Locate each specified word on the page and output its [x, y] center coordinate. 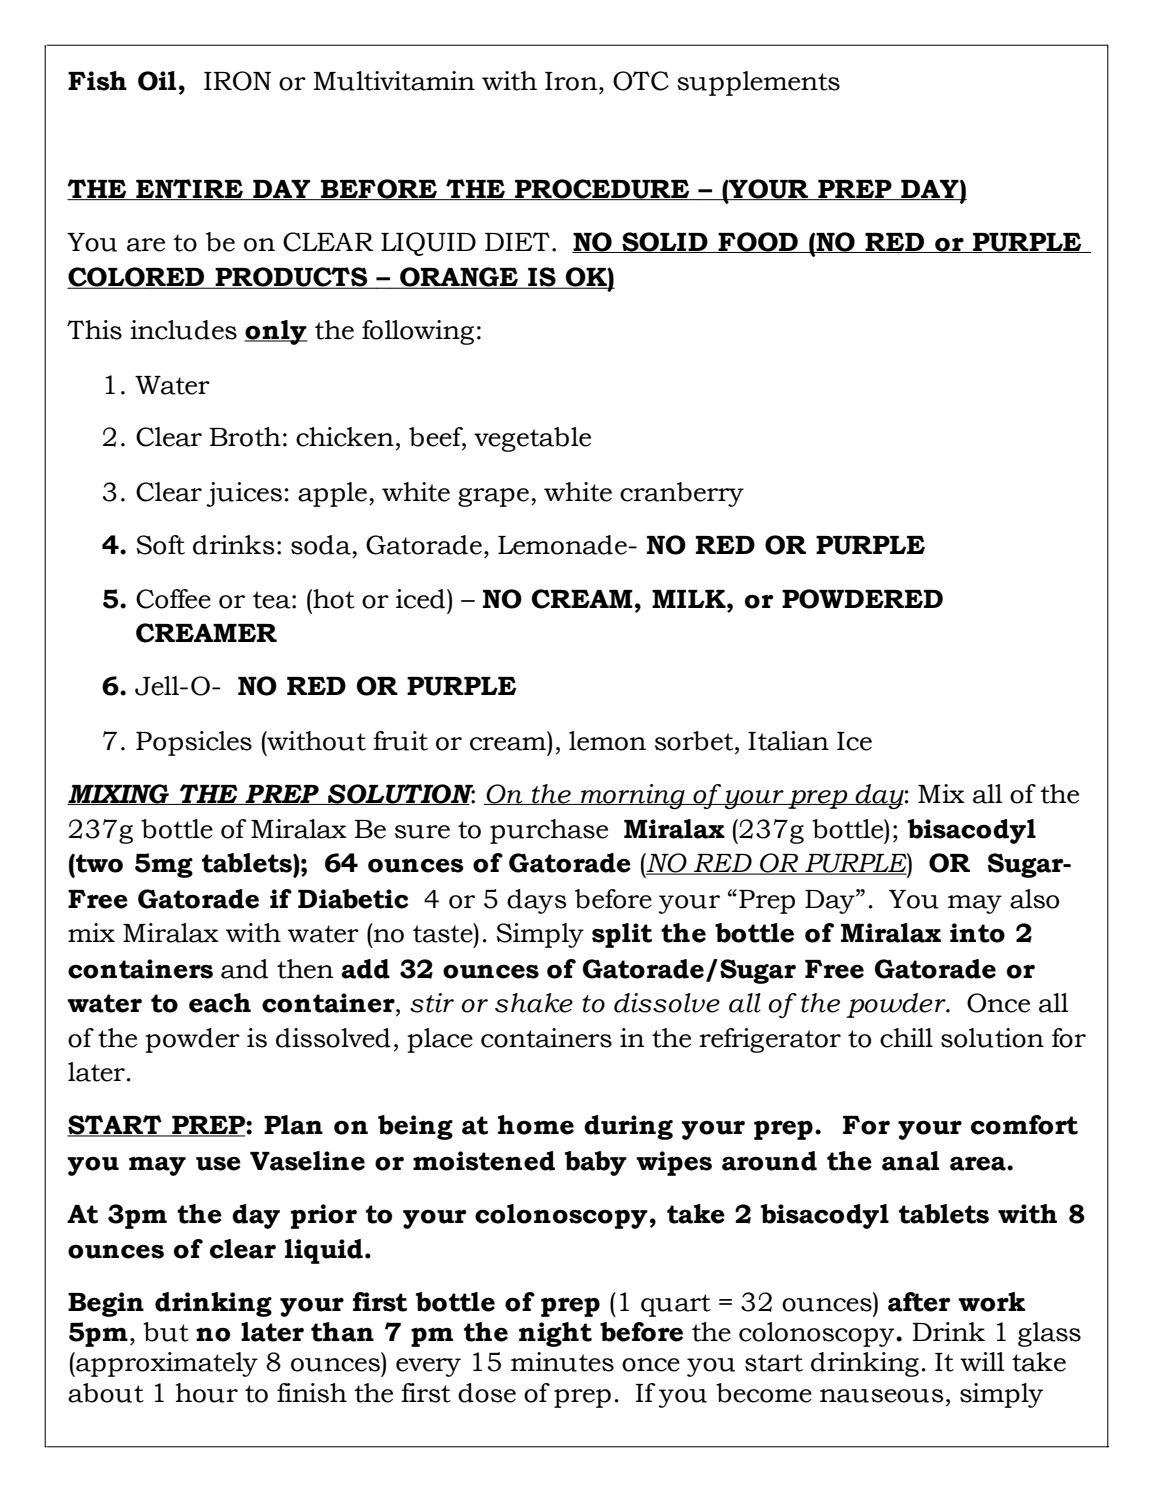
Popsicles [194, 743]
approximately [166, 1364]
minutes [562, 1362]
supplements [758, 83]
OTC [641, 81]
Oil [157, 81]
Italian [788, 741]
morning [633, 797]
